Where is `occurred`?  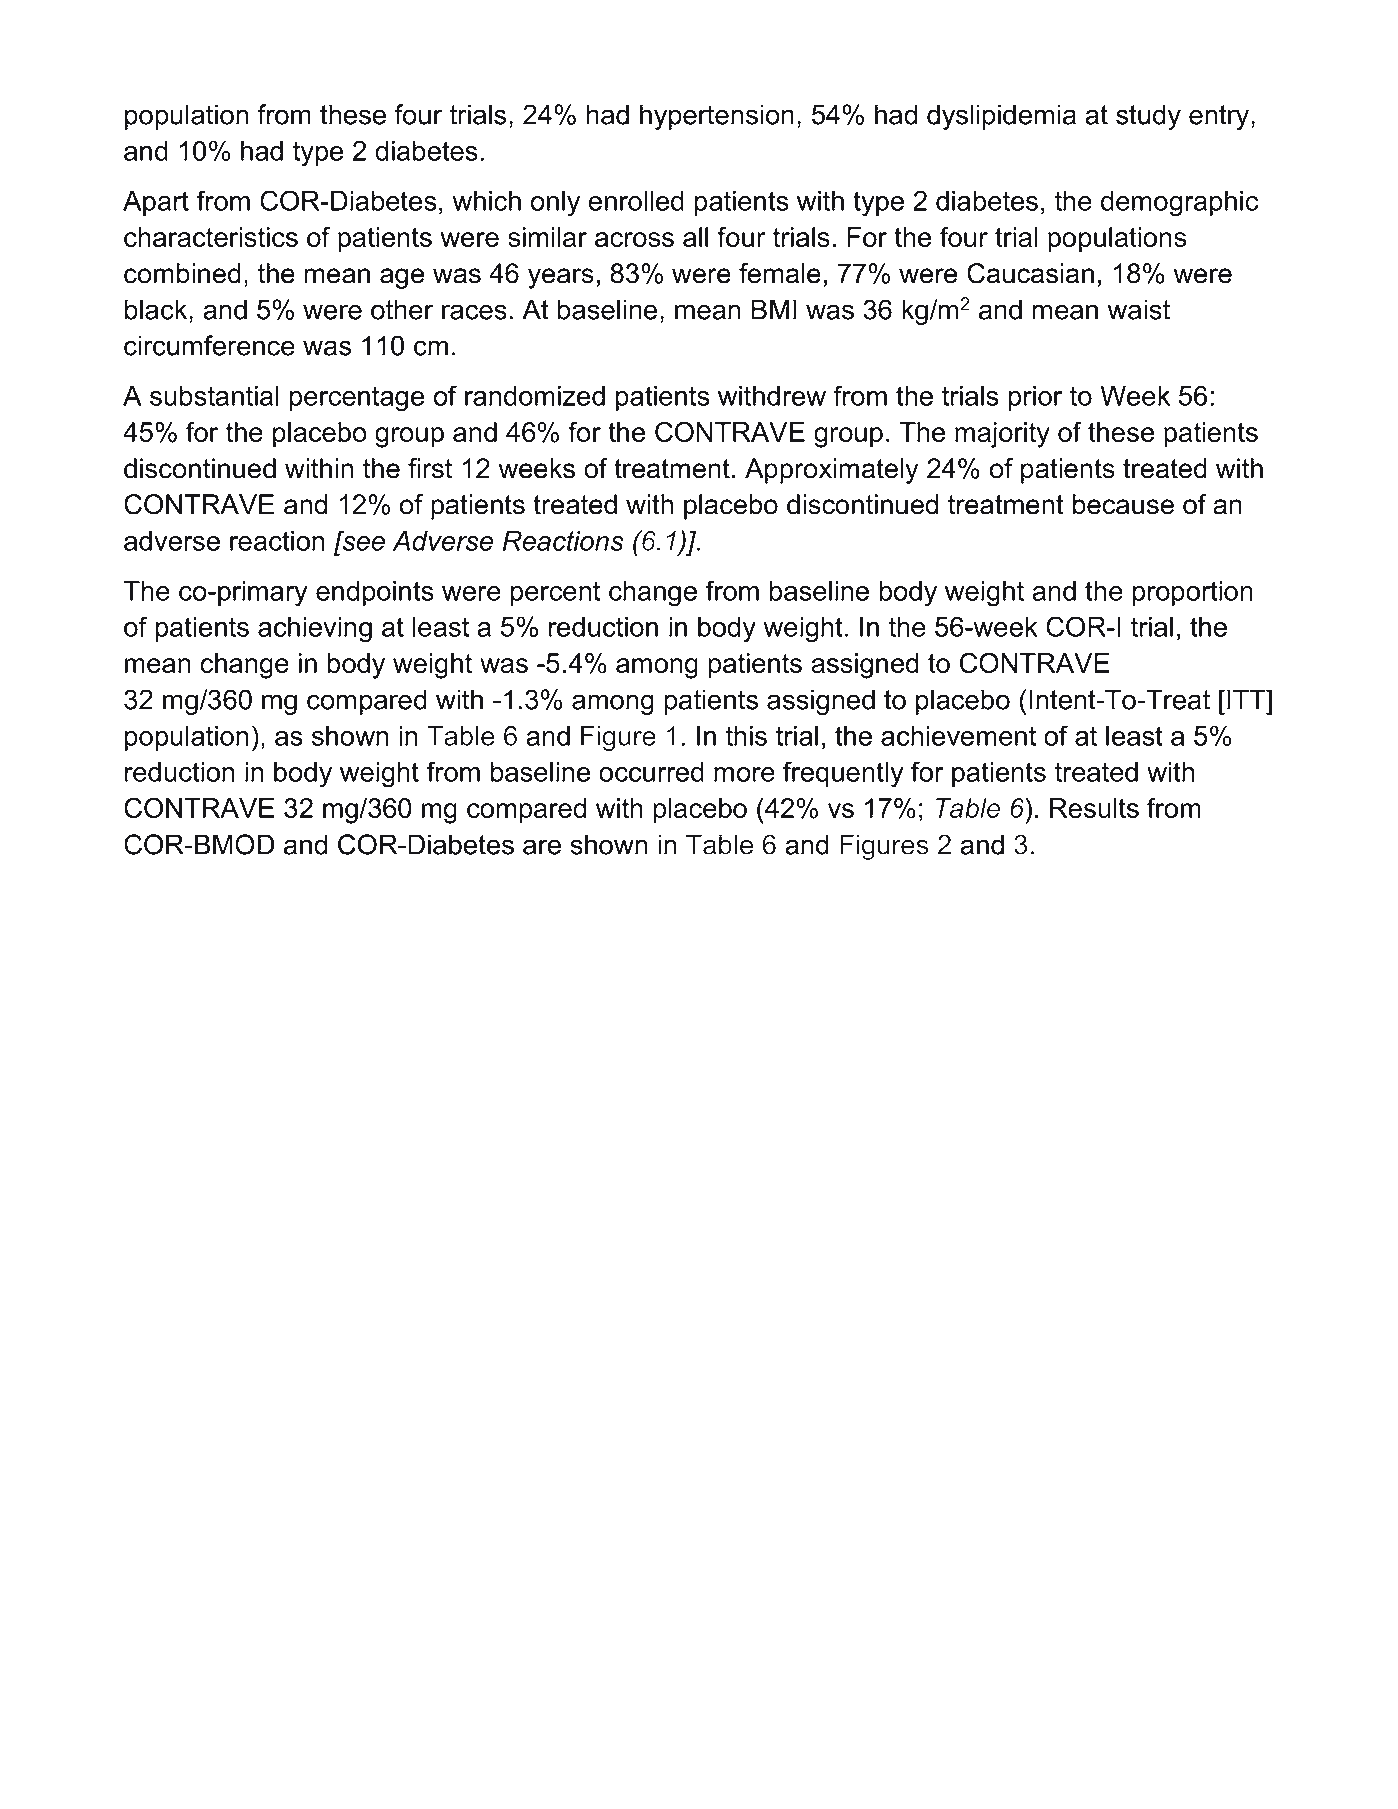
occurred is located at coordinates (651, 772).
